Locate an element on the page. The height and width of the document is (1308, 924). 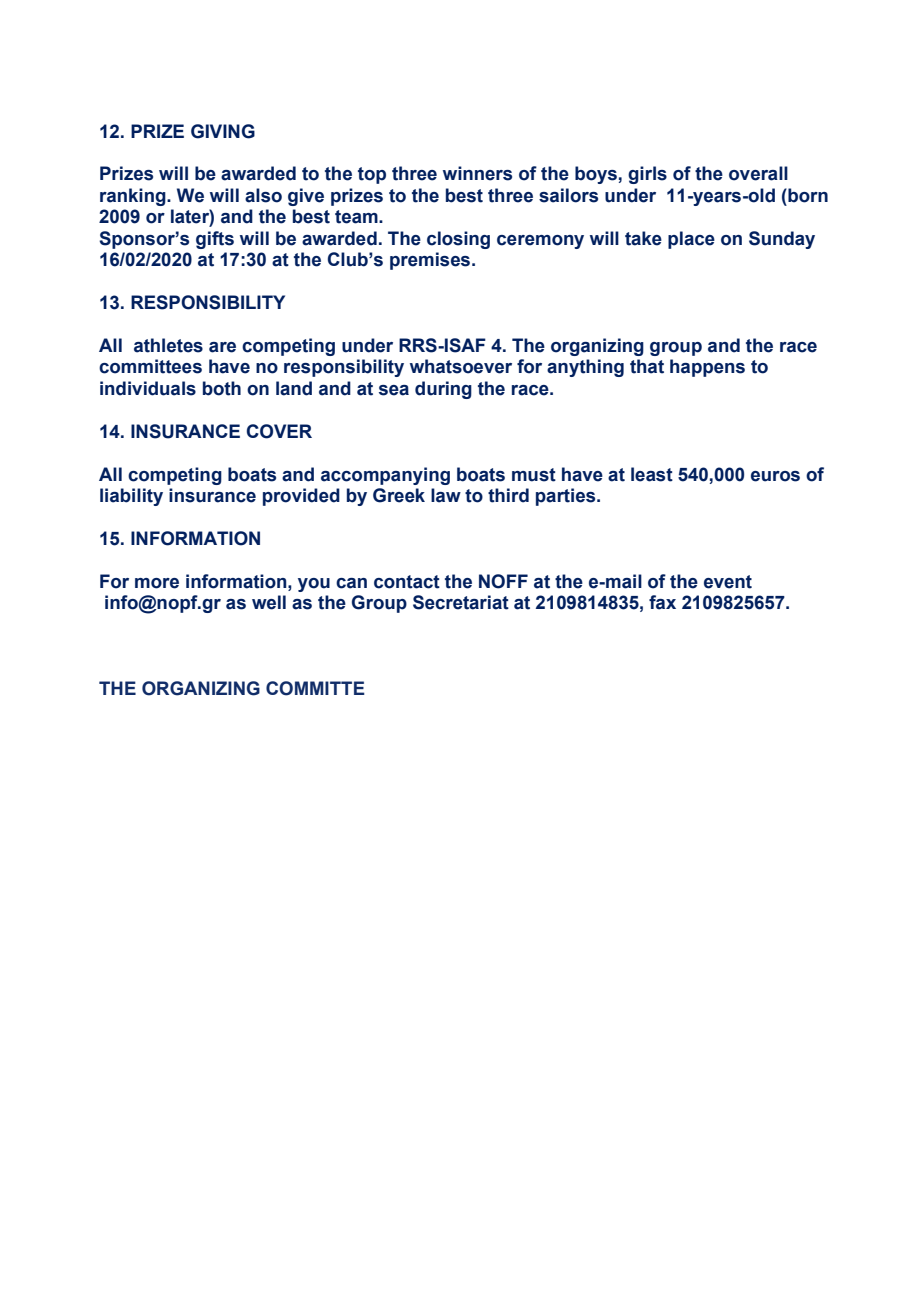
GIVING is located at coordinates (223, 131).
